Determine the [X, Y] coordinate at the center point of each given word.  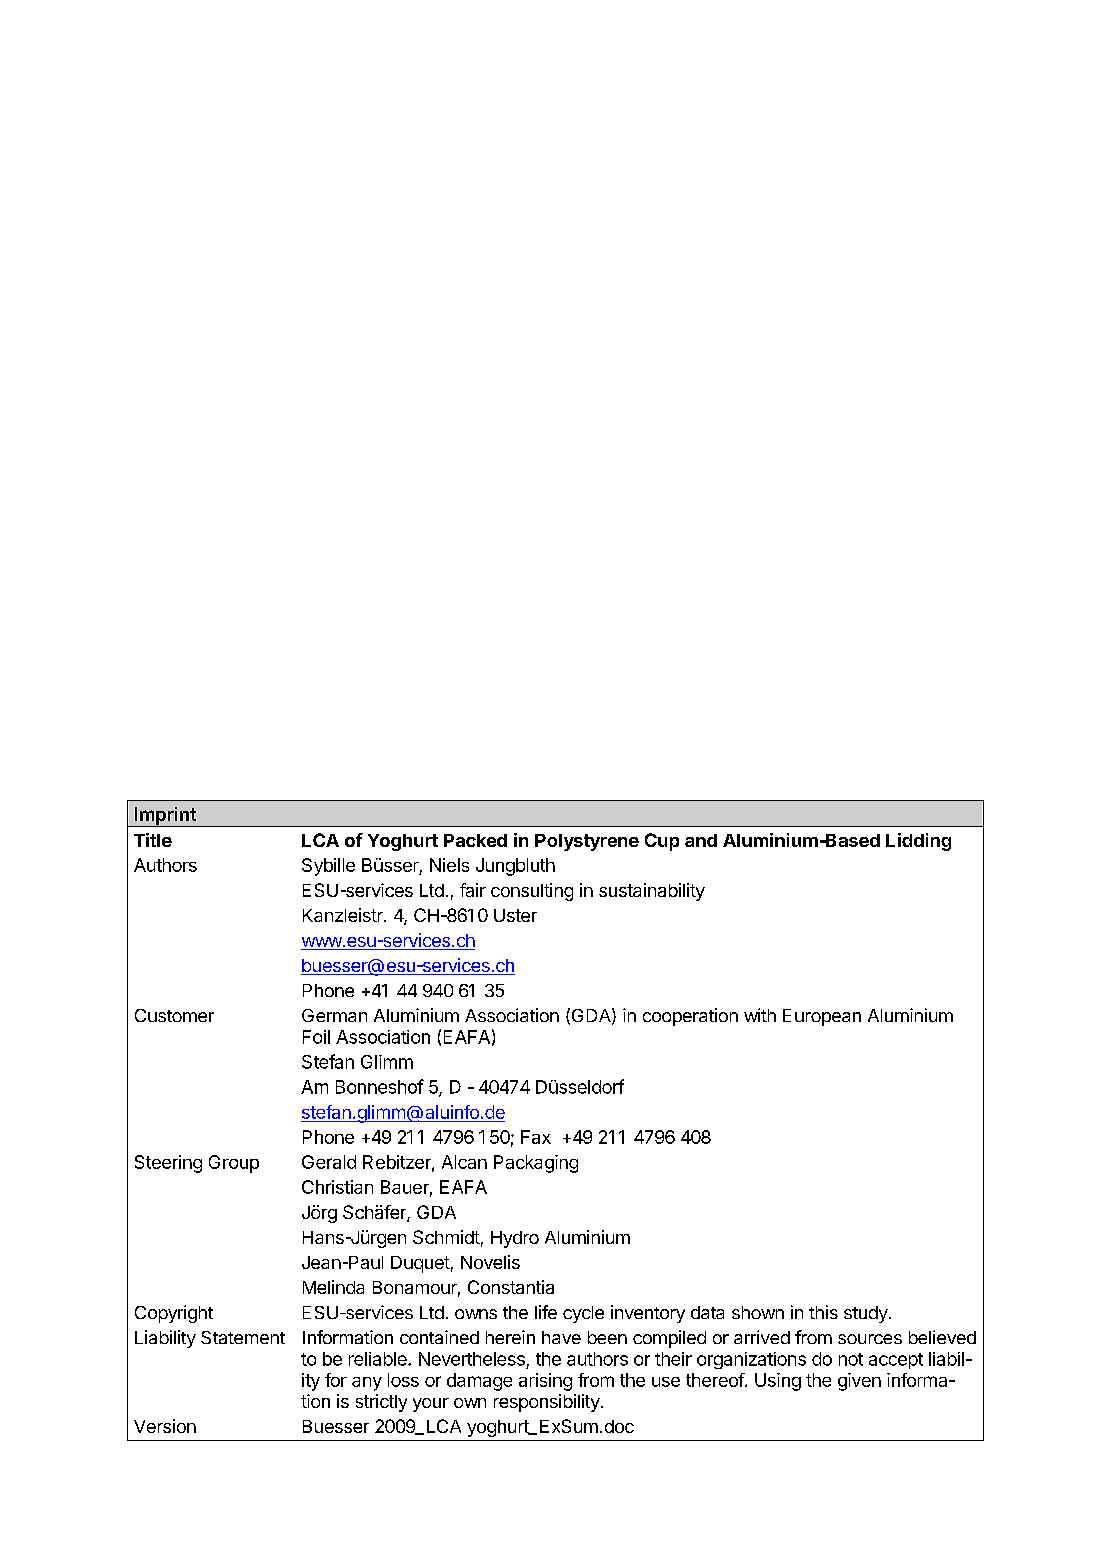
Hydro [515, 1239]
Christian [337, 1187]
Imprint [165, 817]
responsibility [548, 1403]
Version [165, 1426]
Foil [316, 1037]
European [822, 1017]
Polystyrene [587, 842]
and [701, 840]
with [760, 1015]
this [823, 1312]
